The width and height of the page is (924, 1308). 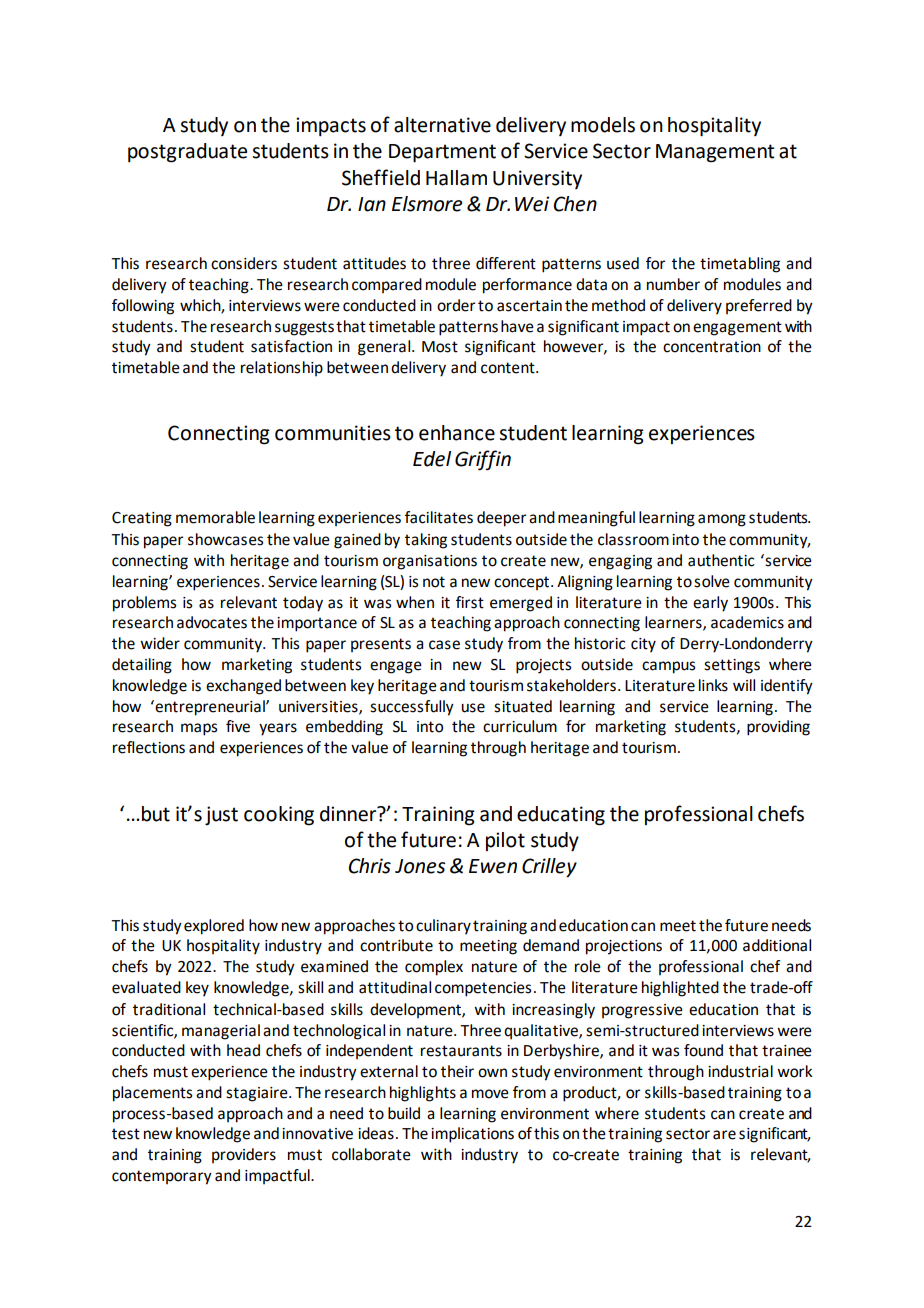 I want to click on providers, so click(x=244, y=1155).
